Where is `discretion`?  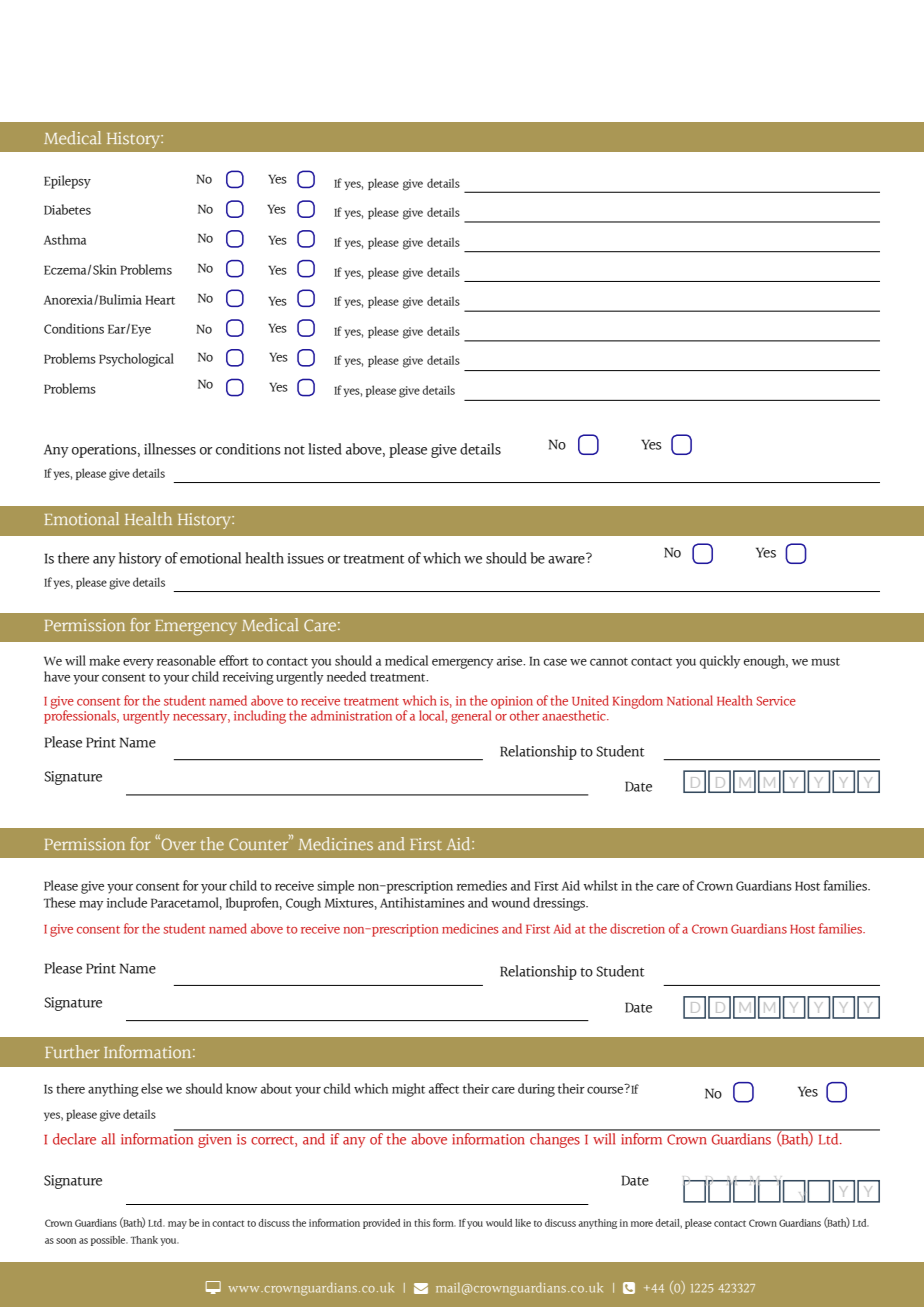 discretion is located at coordinates (637, 928).
